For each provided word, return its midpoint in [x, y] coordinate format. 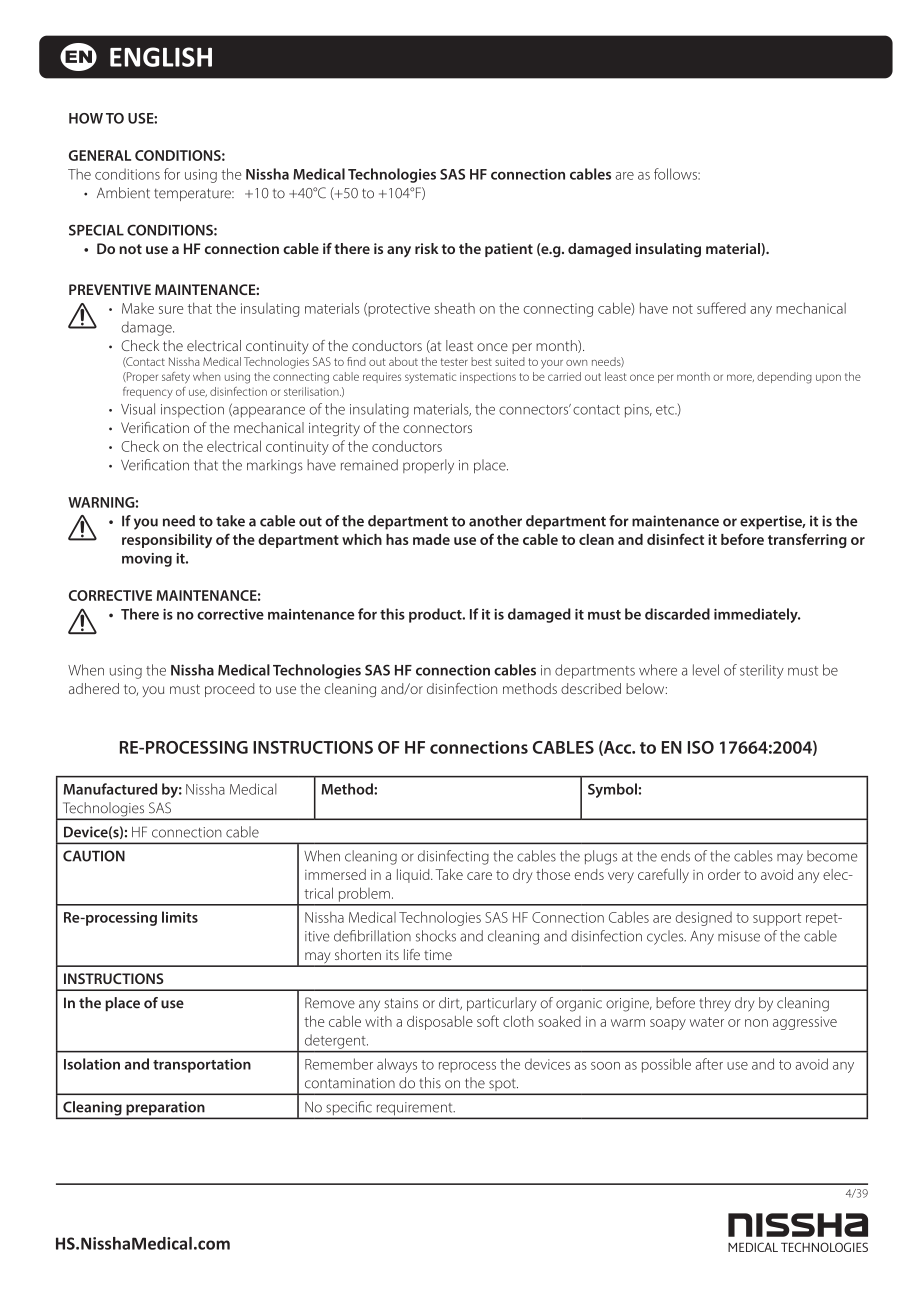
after [709, 1064]
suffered [721, 308]
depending [784, 378]
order [724, 874]
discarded [677, 614]
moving [147, 560]
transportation [202, 1066]
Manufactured [110, 789]
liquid [414, 876]
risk [427, 248]
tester [454, 362]
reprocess [467, 1067]
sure [171, 310]
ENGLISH [161, 57]
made [431, 539]
